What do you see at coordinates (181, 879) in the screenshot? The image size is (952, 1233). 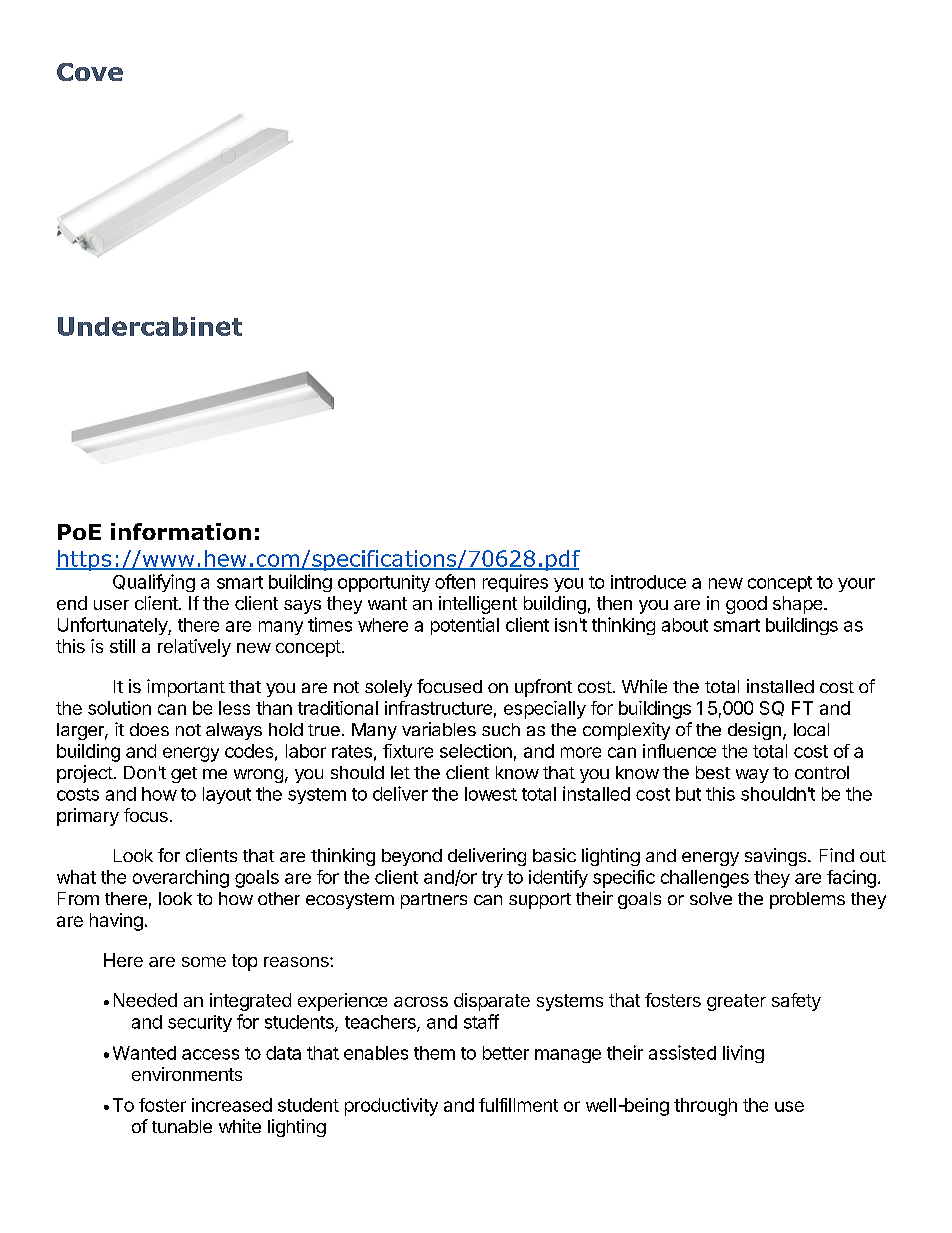 I see `overarching` at bounding box center [181, 879].
